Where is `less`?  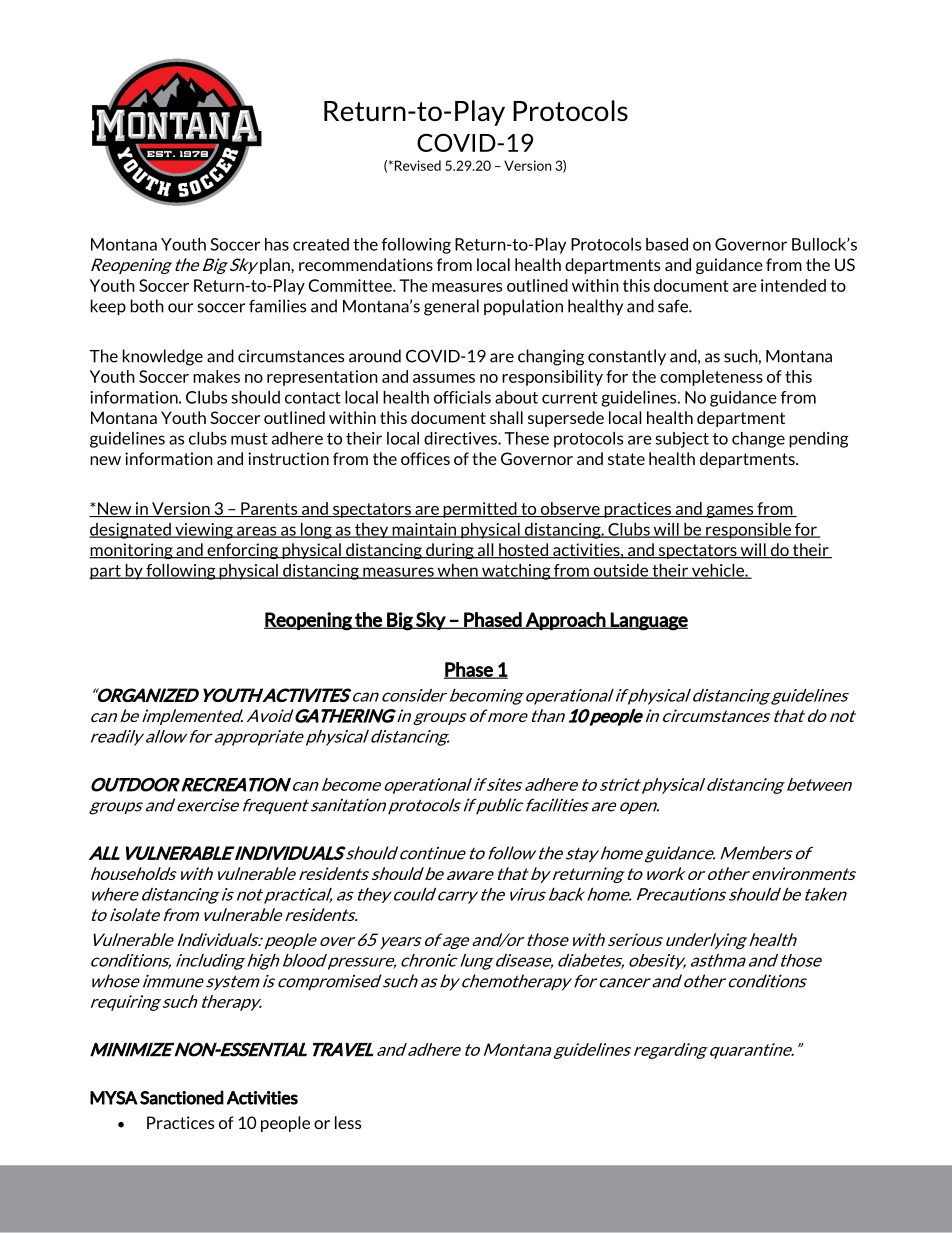
less is located at coordinates (348, 1122).
